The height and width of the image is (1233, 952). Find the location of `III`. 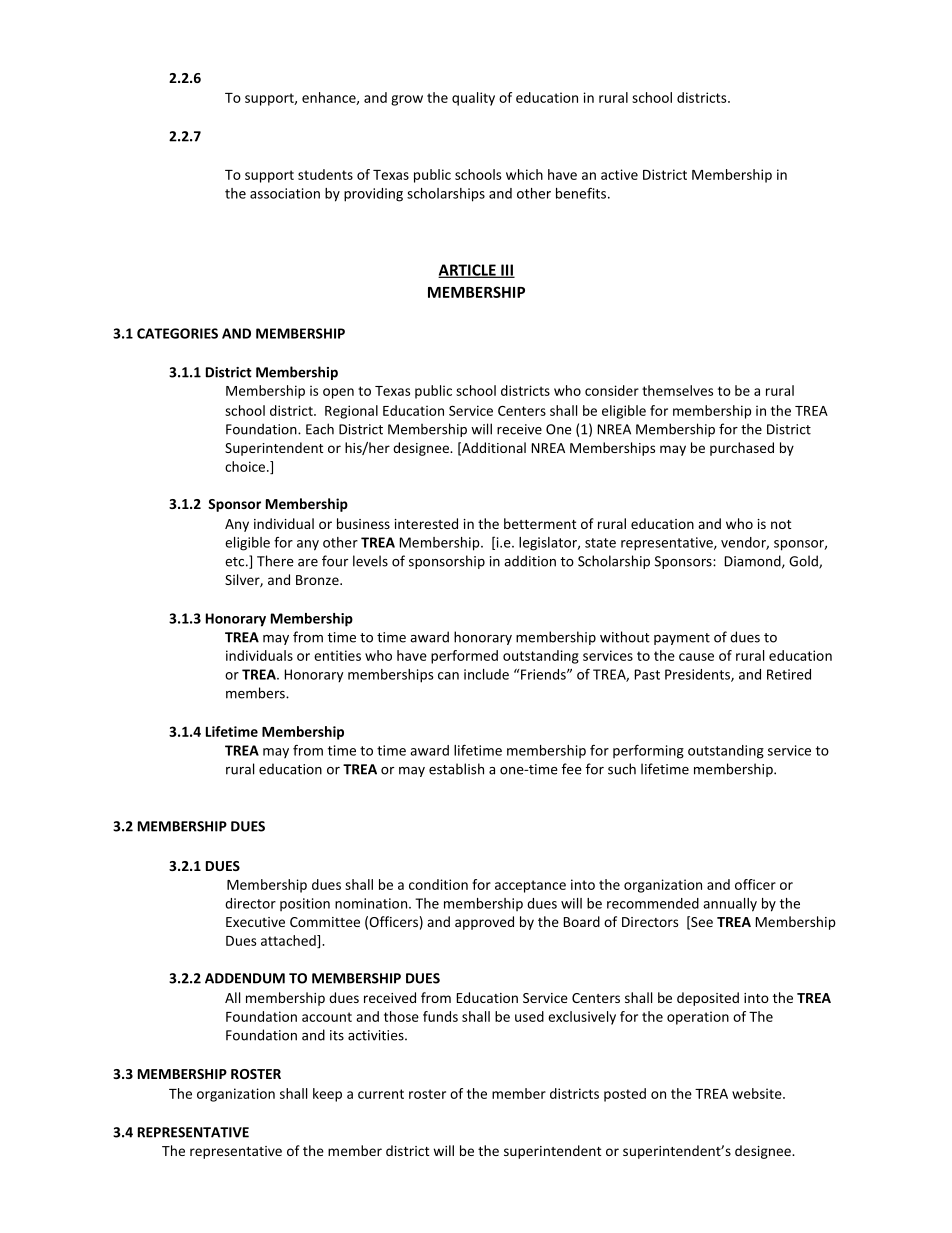

III is located at coordinates (507, 271).
